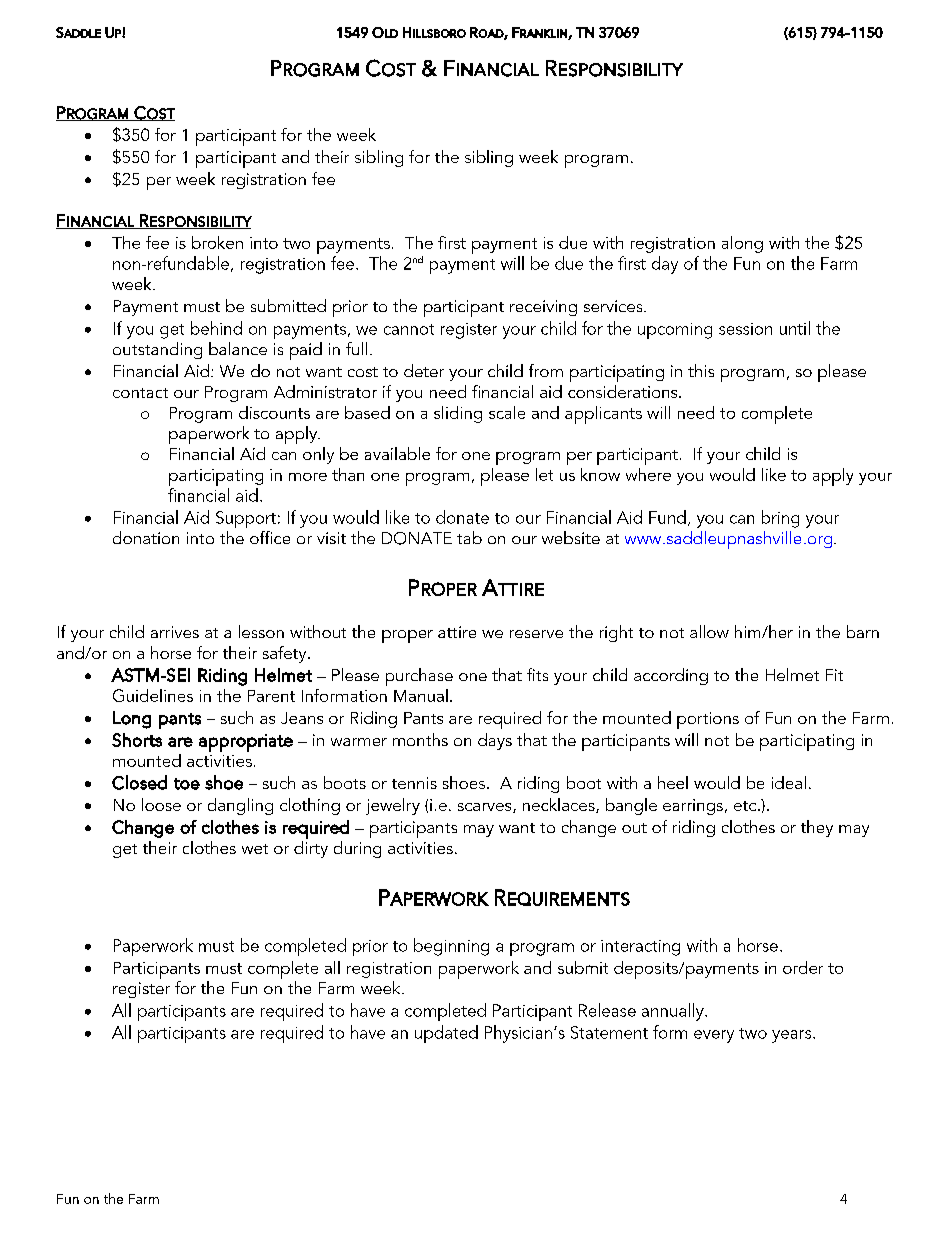 The image size is (952, 1233). Describe the element at coordinates (469, 537) in the screenshot. I see `tab` at that location.
